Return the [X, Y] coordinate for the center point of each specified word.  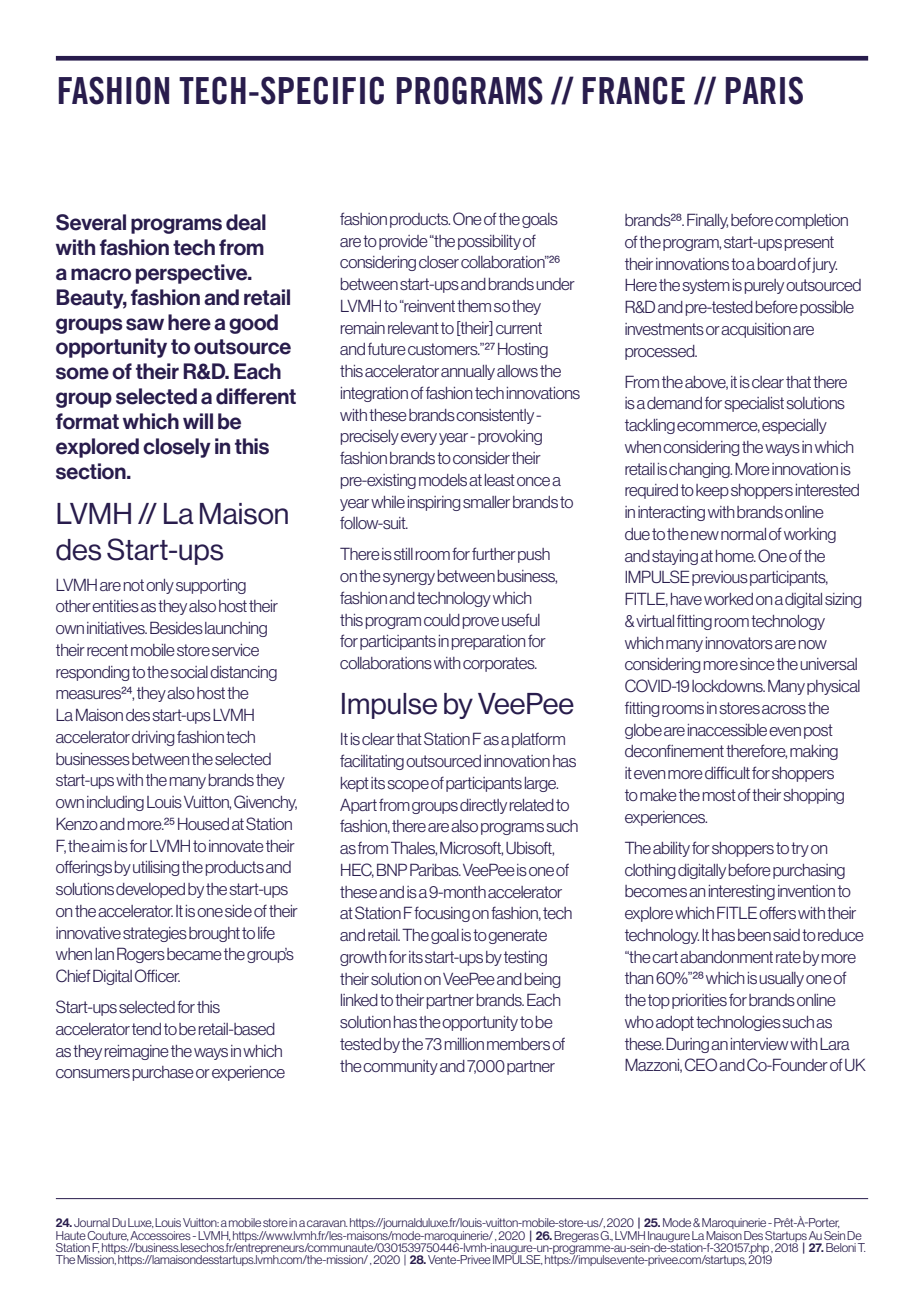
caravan [327, 1223]
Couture [108, 1236]
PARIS [764, 90]
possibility [489, 242]
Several [91, 222]
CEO [701, 1064]
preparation [488, 642]
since [757, 664]
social [189, 672]
